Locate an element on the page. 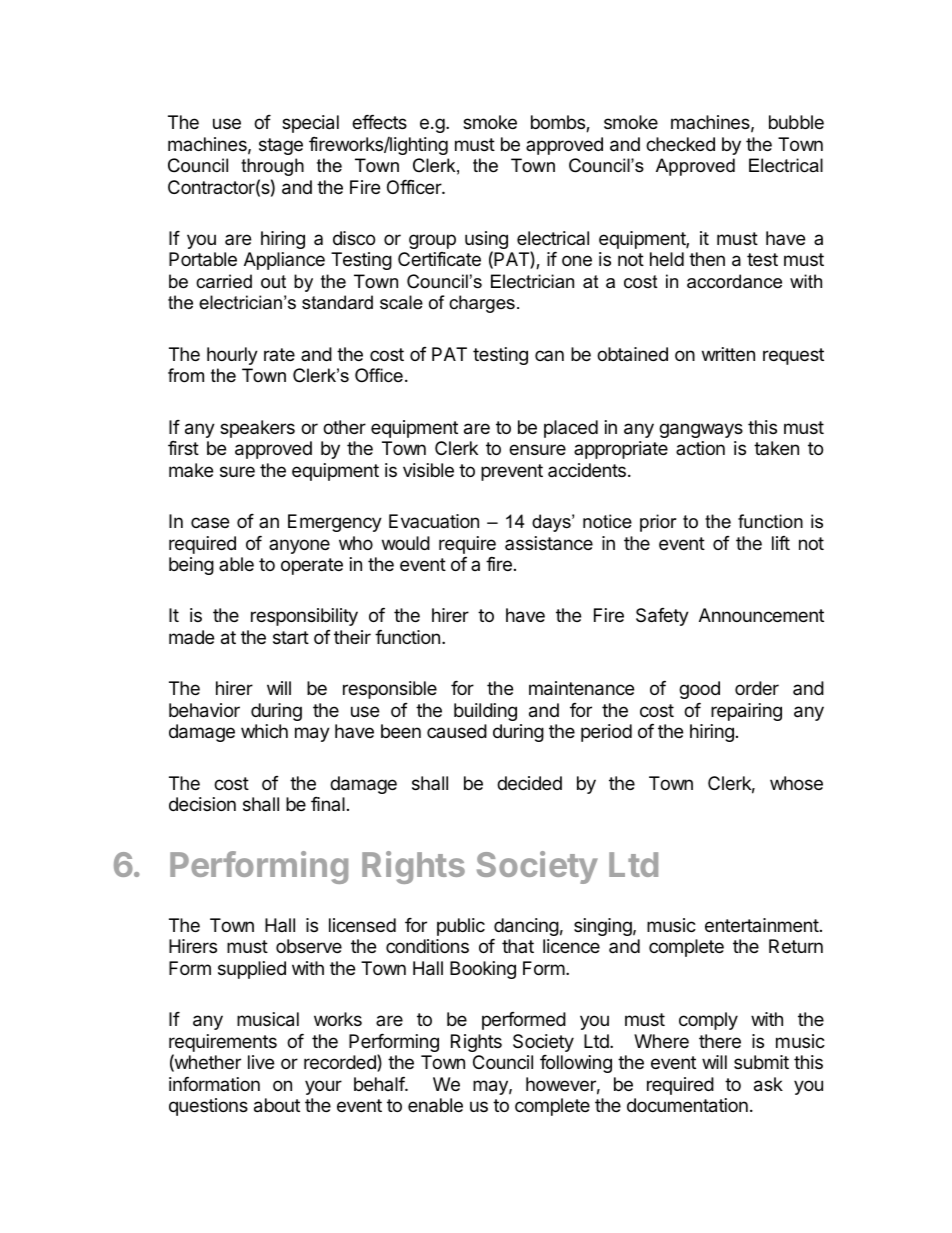 The height and width of the image is (1233, 952). through is located at coordinates (272, 167).
